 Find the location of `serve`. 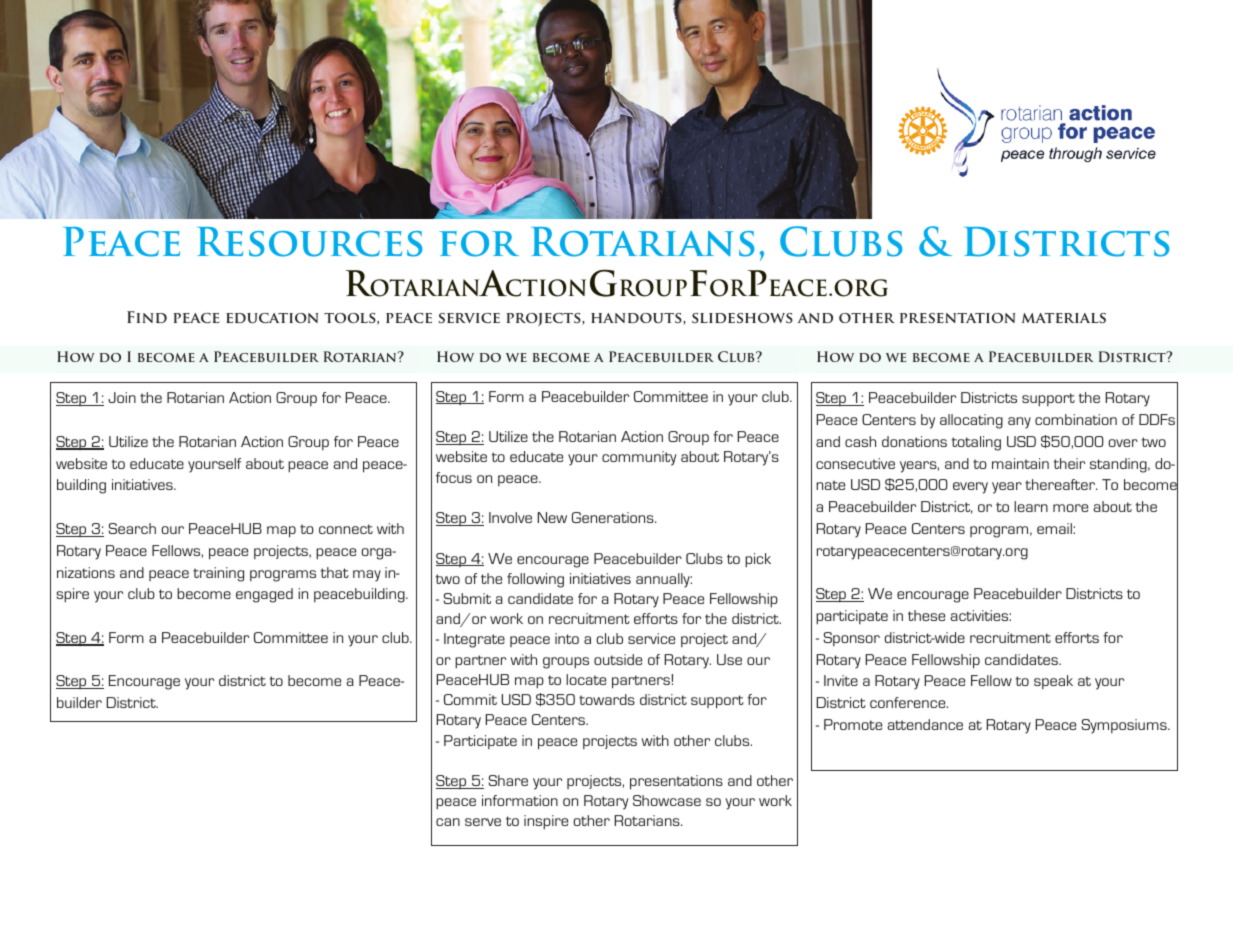

serve is located at coordinates (483, 822).
